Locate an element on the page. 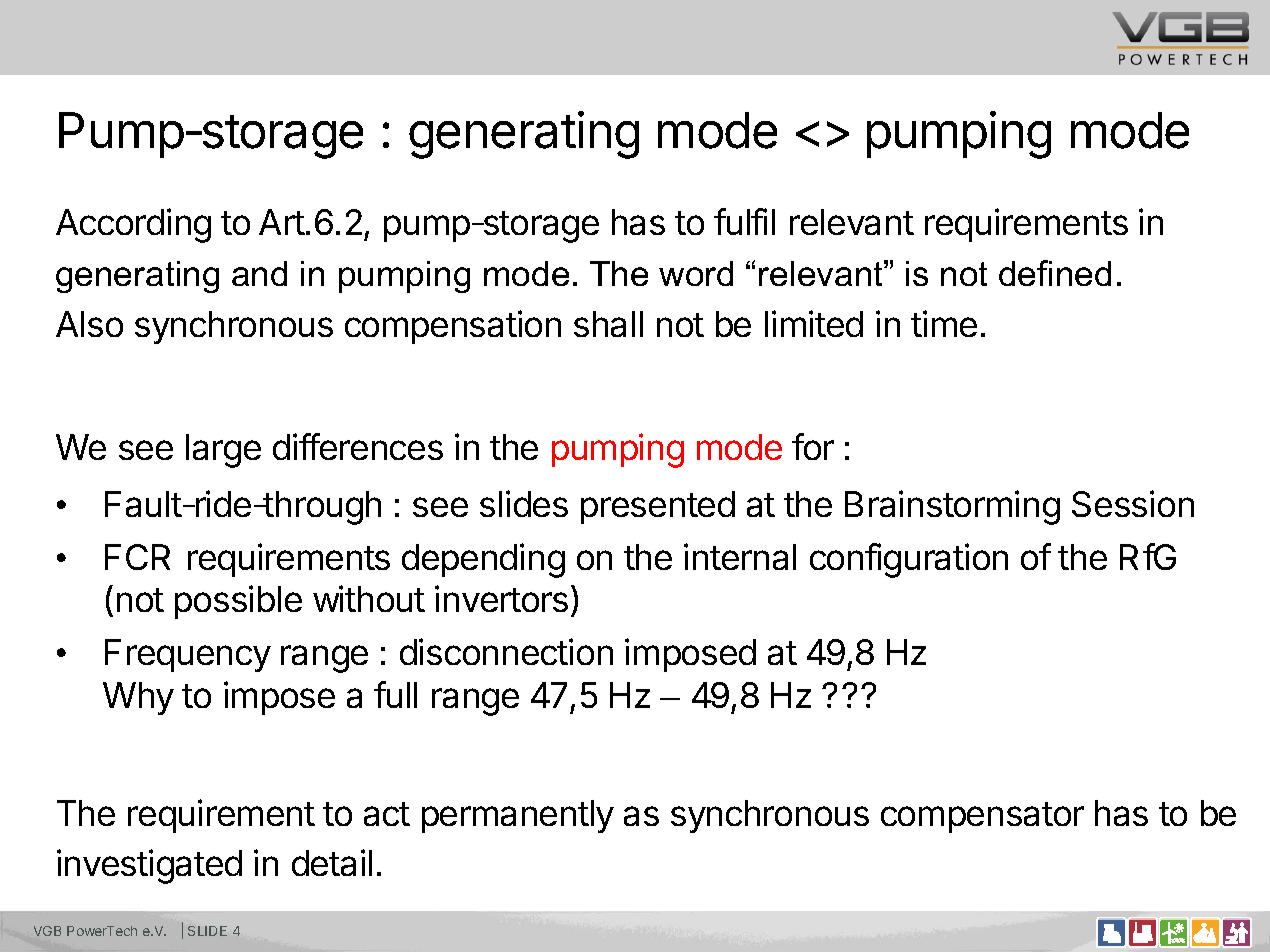 The width and height of the image is (1270, 952). investigated is located at coordinates (149, 866).
